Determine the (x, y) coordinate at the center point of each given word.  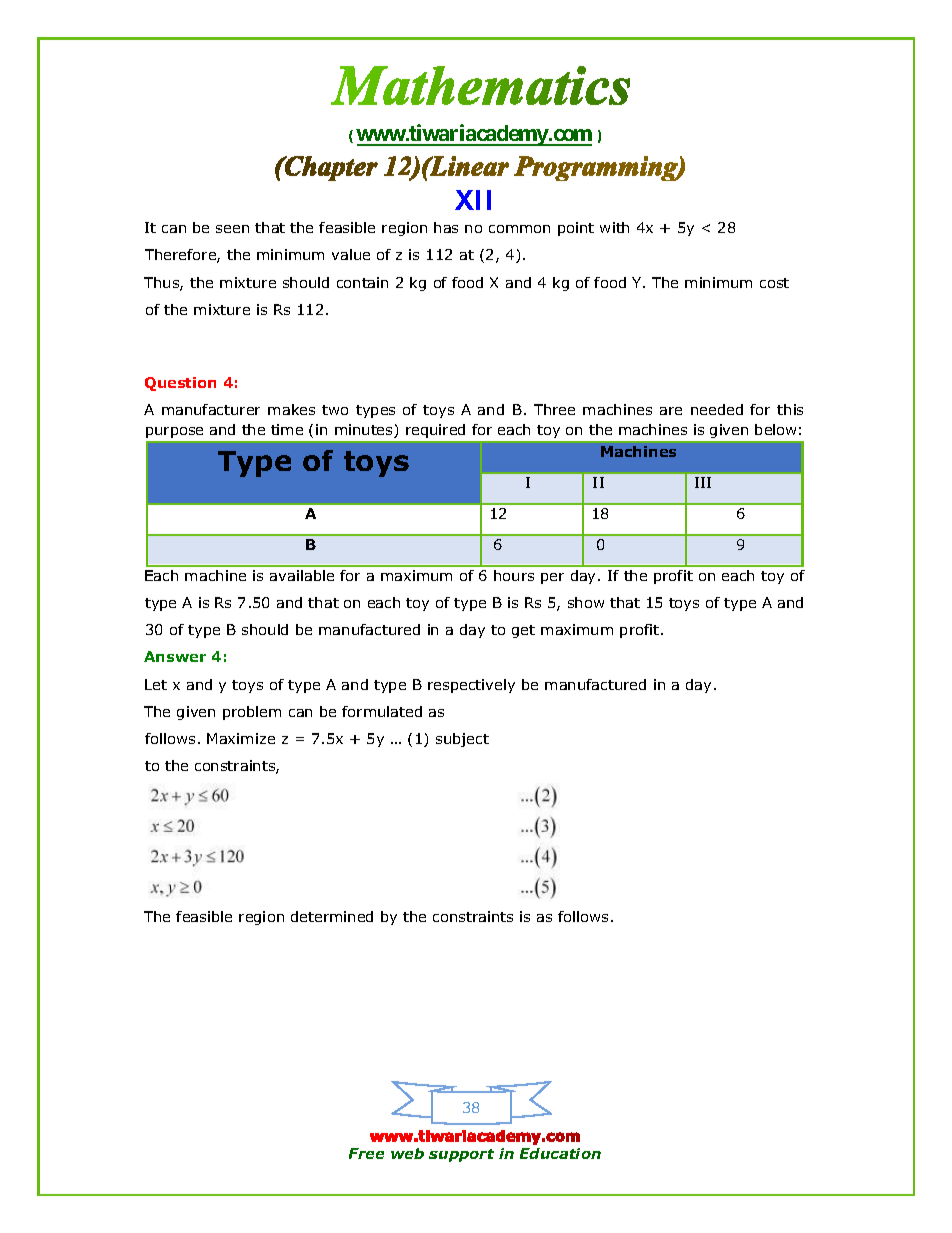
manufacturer (211, 409)
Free (366, 1153)
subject (462, 740)
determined (332, 916)
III (703, 482)
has (446, 227)
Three (554, 409)
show (586, 602)
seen (232, 229)
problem (252, 713)
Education (560, 1153)
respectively (471, 686)
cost (774, 283)
